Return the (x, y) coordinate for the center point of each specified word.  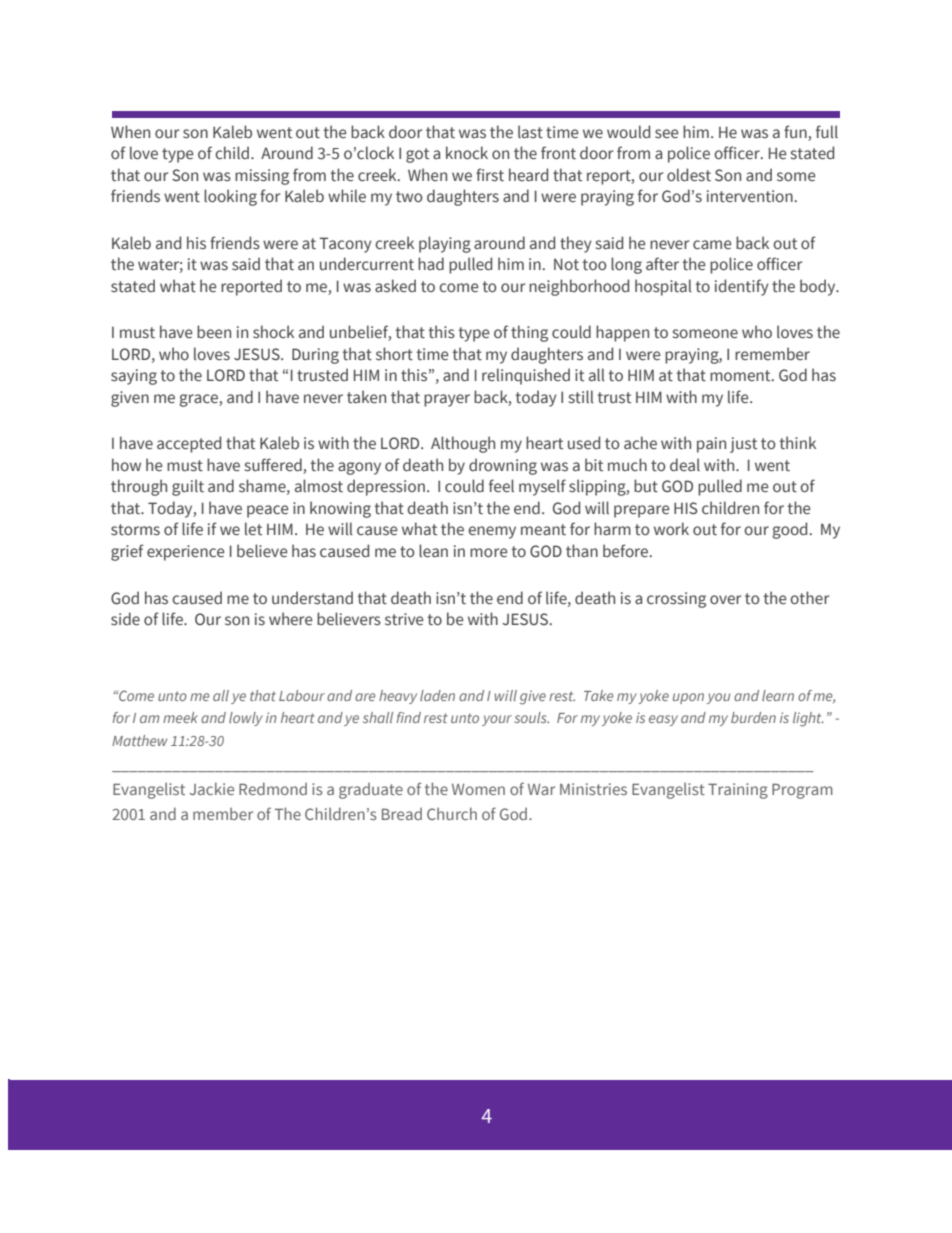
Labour (302, 695)
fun (796, 133)
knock (467, 153)
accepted (189, 444)
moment (741, 375)
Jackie (212, 788)
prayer (447, 400)
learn (778, 695)
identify (742, 287)
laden (437, 695)
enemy (492, 532)
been (214, 331)
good (789, 530)
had (431, 263)
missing (262, 177)
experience (186, 553)
